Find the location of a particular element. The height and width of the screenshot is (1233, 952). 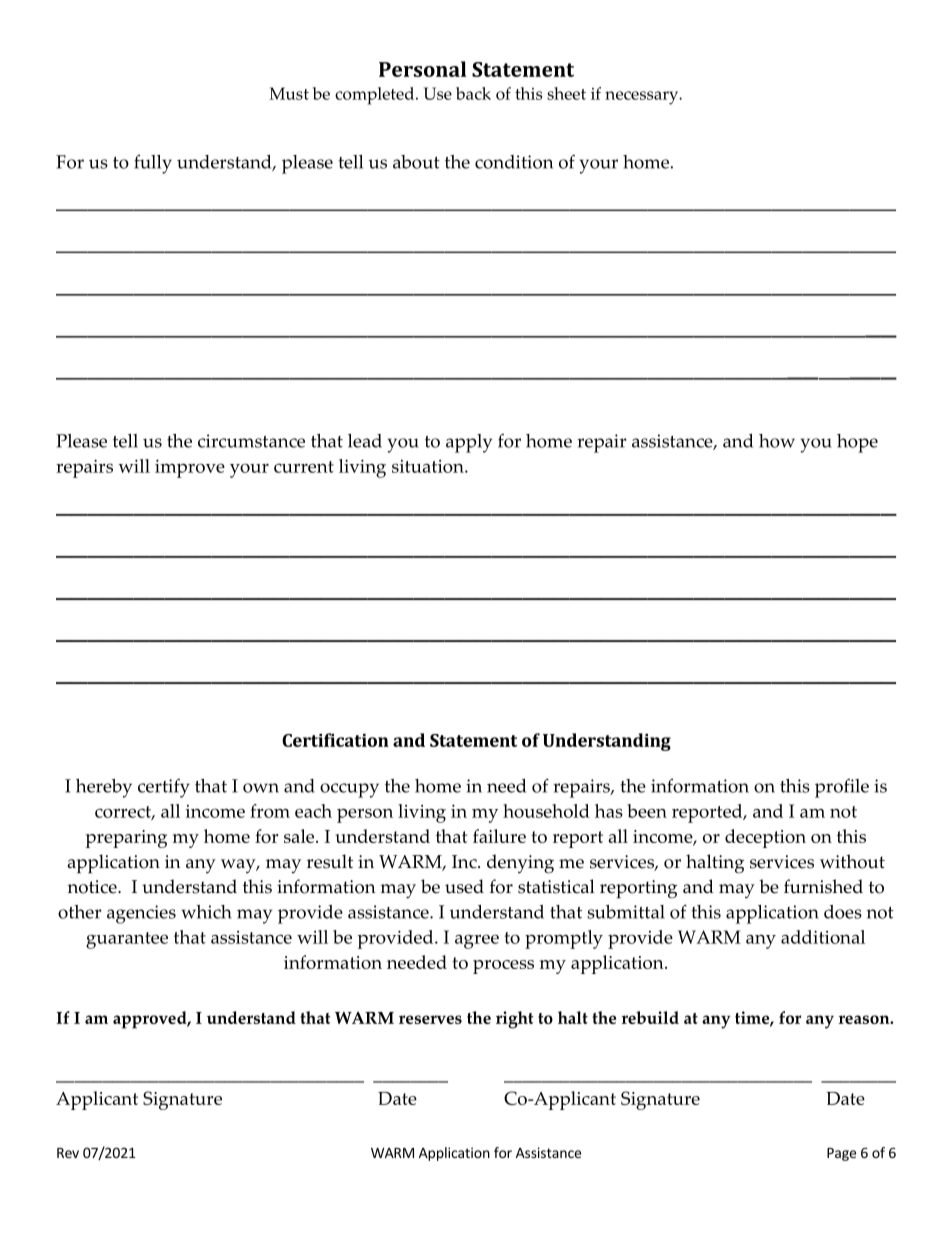

improve is located at coordinates (190, 468).
